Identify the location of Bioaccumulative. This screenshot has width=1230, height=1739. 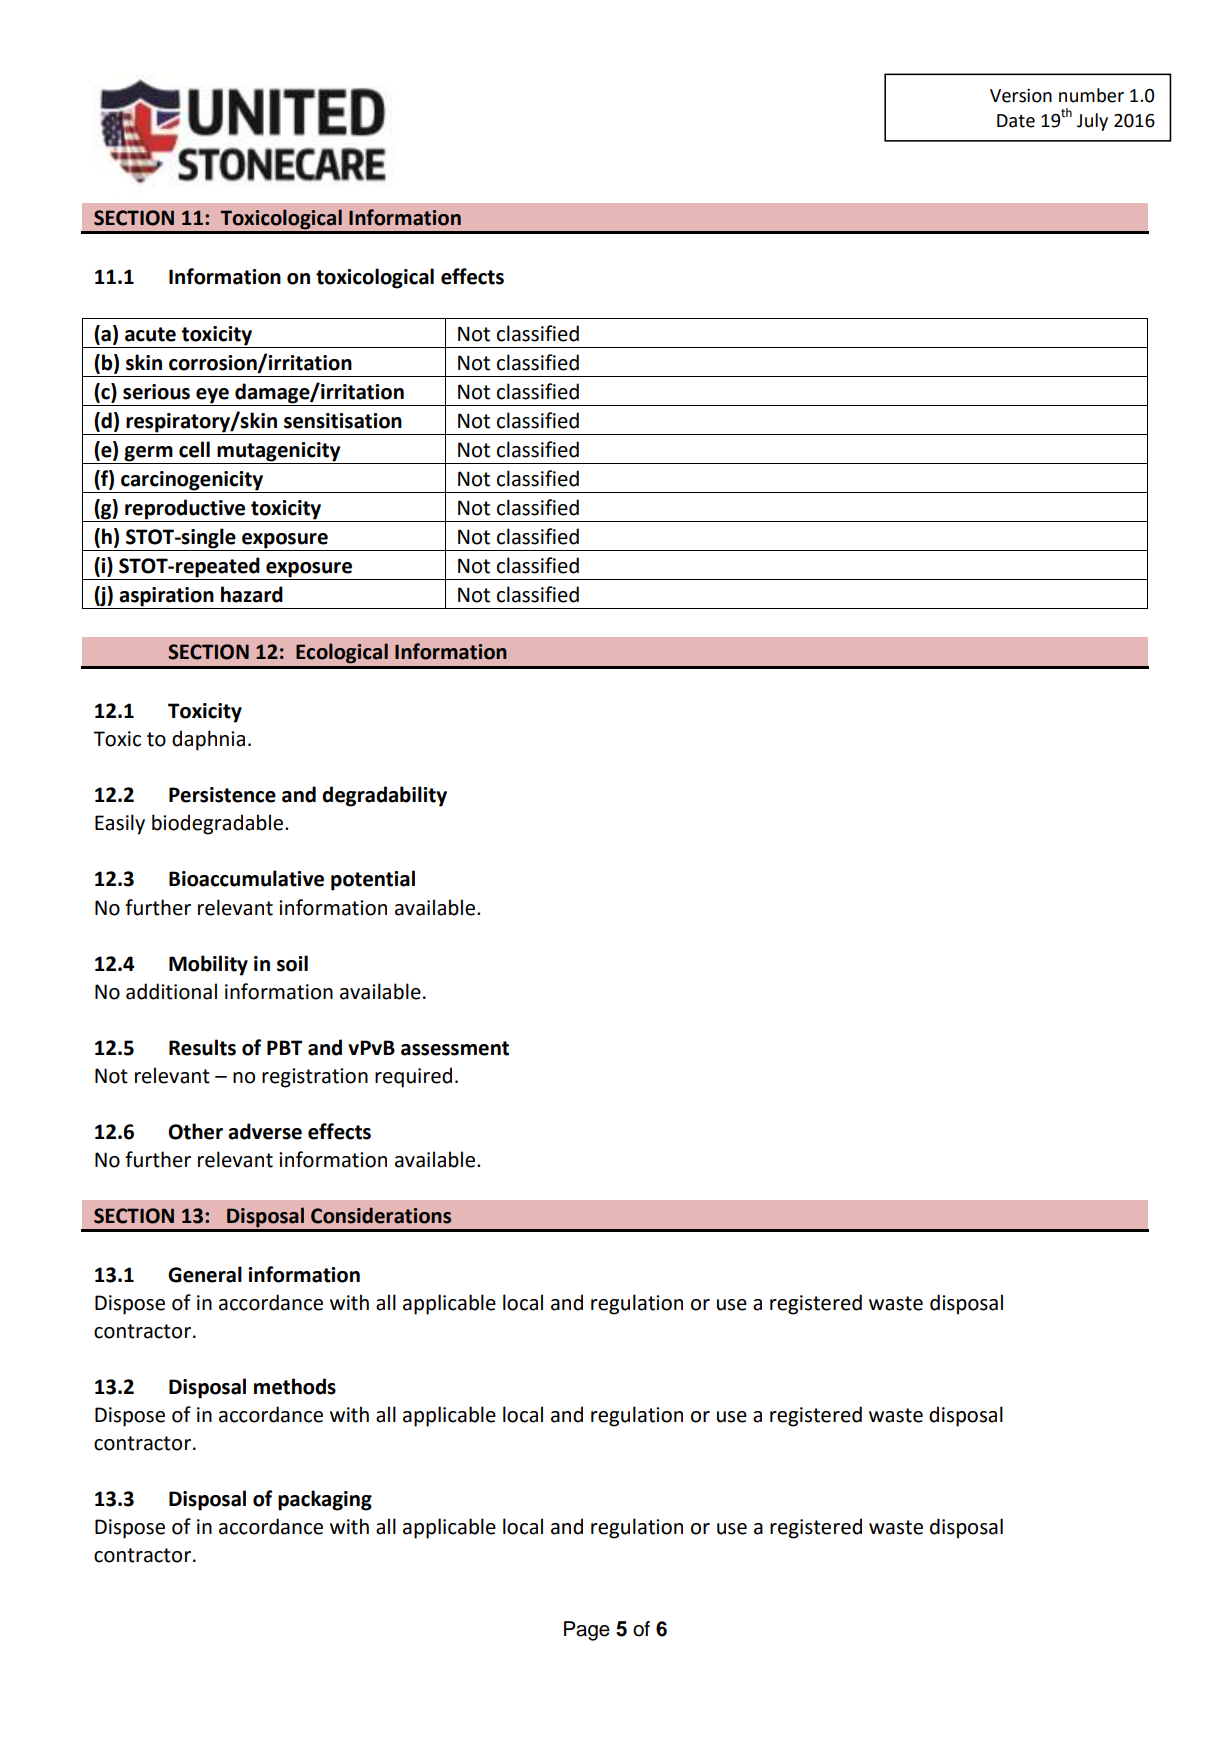
(246, 878).
